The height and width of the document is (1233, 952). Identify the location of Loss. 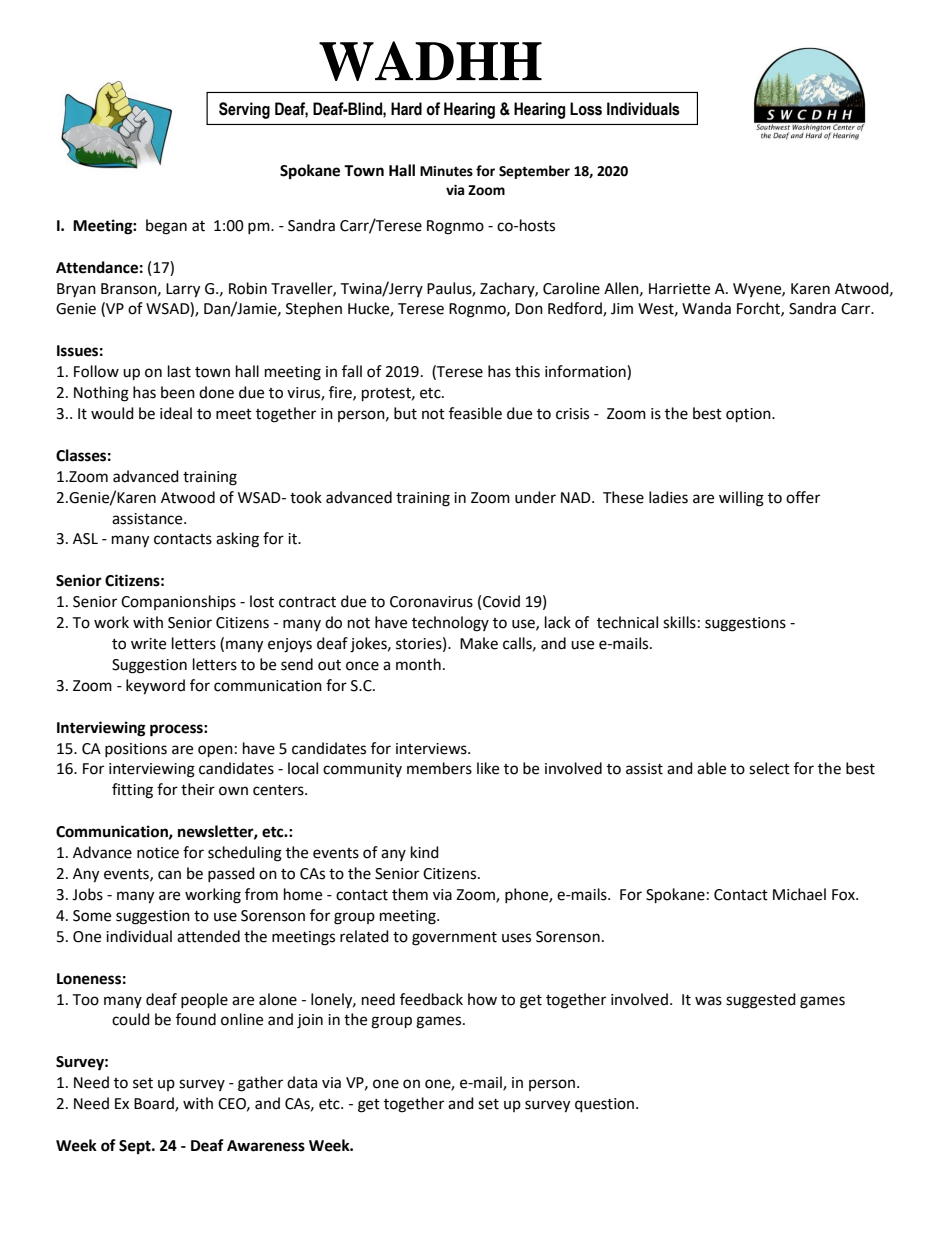
(586, 109).
